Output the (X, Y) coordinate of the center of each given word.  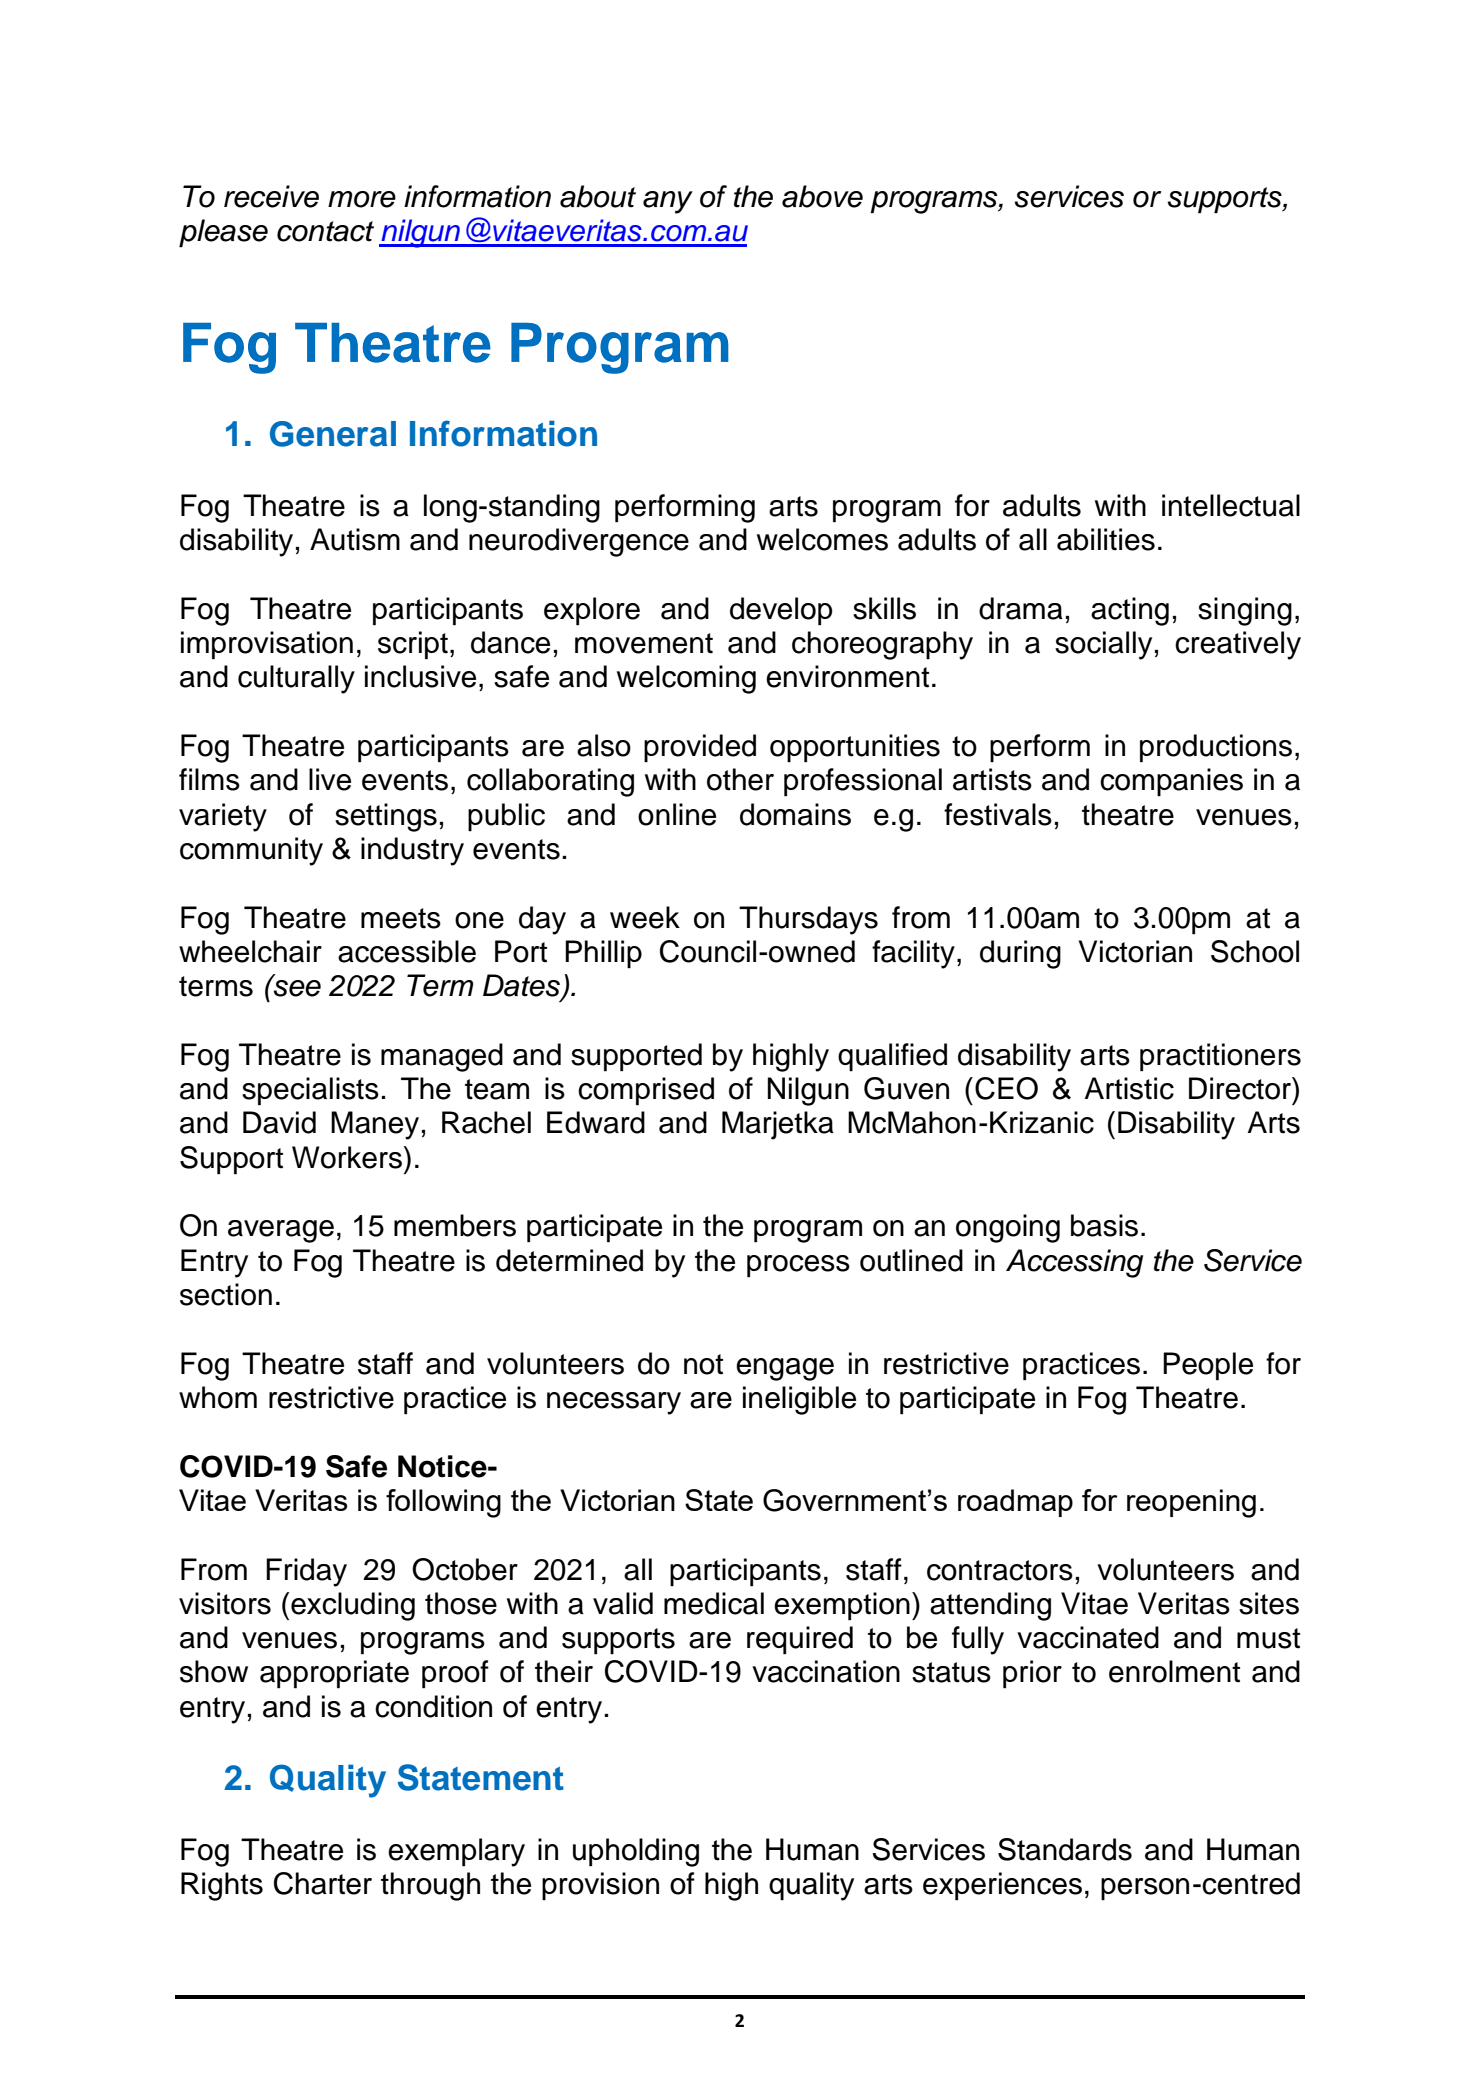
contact (325, 231)
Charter (323, 1883)
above (822, 196)
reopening (1191, 1503)
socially (1103, 645)
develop (781, 611)
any (668, 202)
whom (218, 1397)
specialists (310, 1091)
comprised (646, 1091)
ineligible (799, 1400)
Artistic (1129, 1088)
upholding (636, 1852)
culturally (296, 679)
